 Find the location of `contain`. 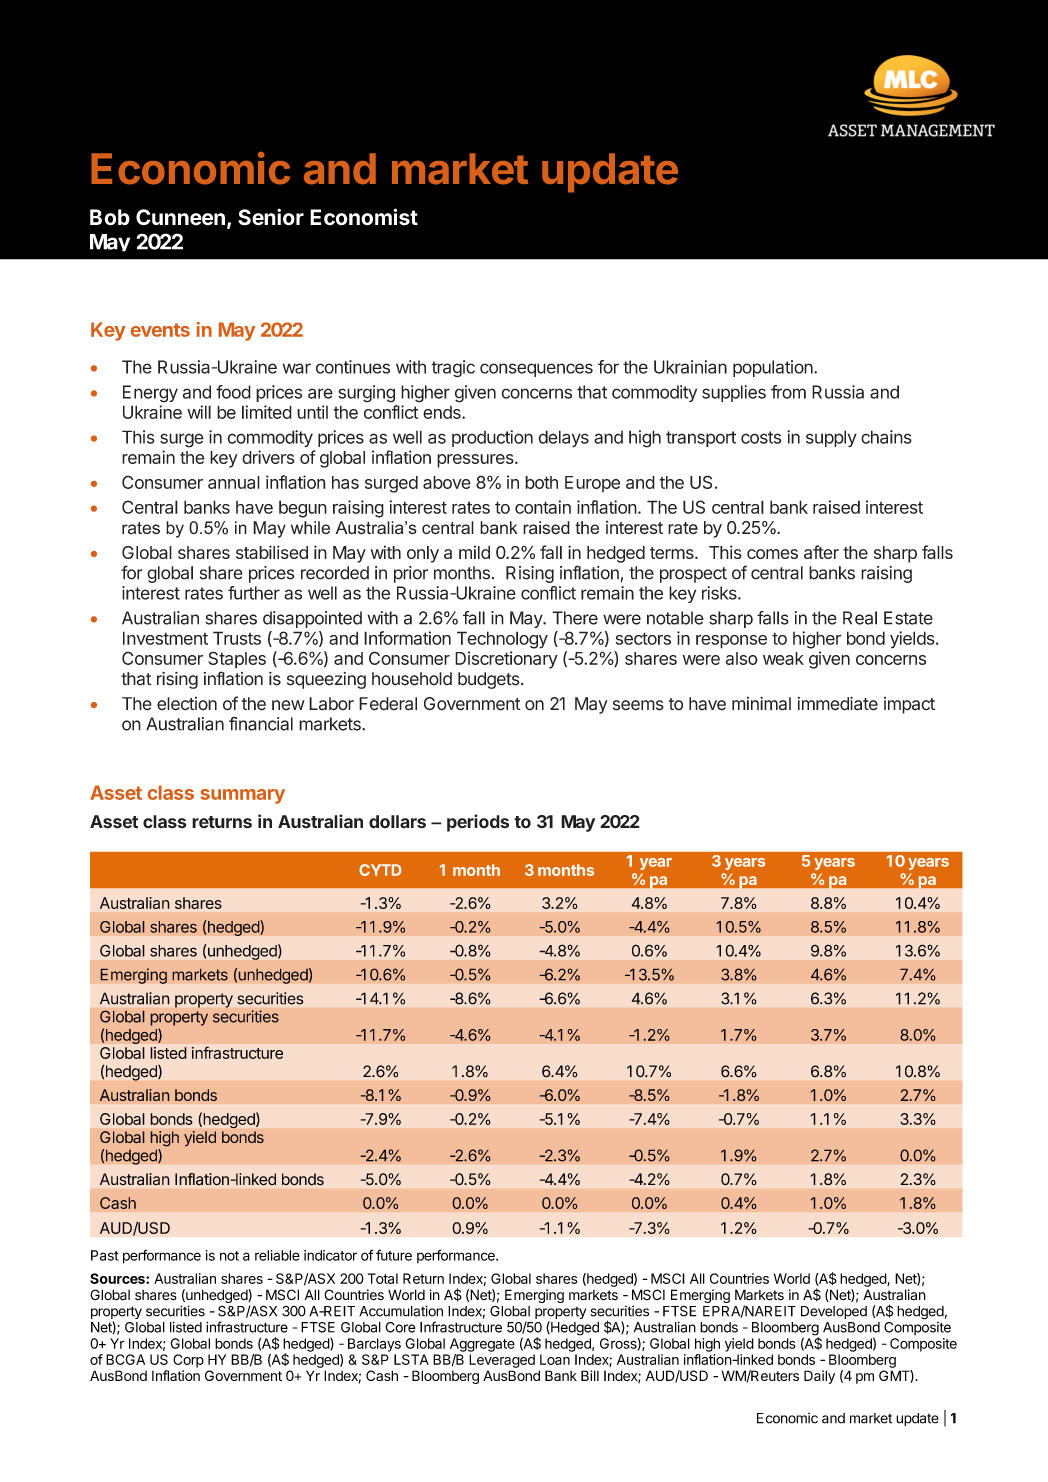

contain is located at coordinates (543, 507).
